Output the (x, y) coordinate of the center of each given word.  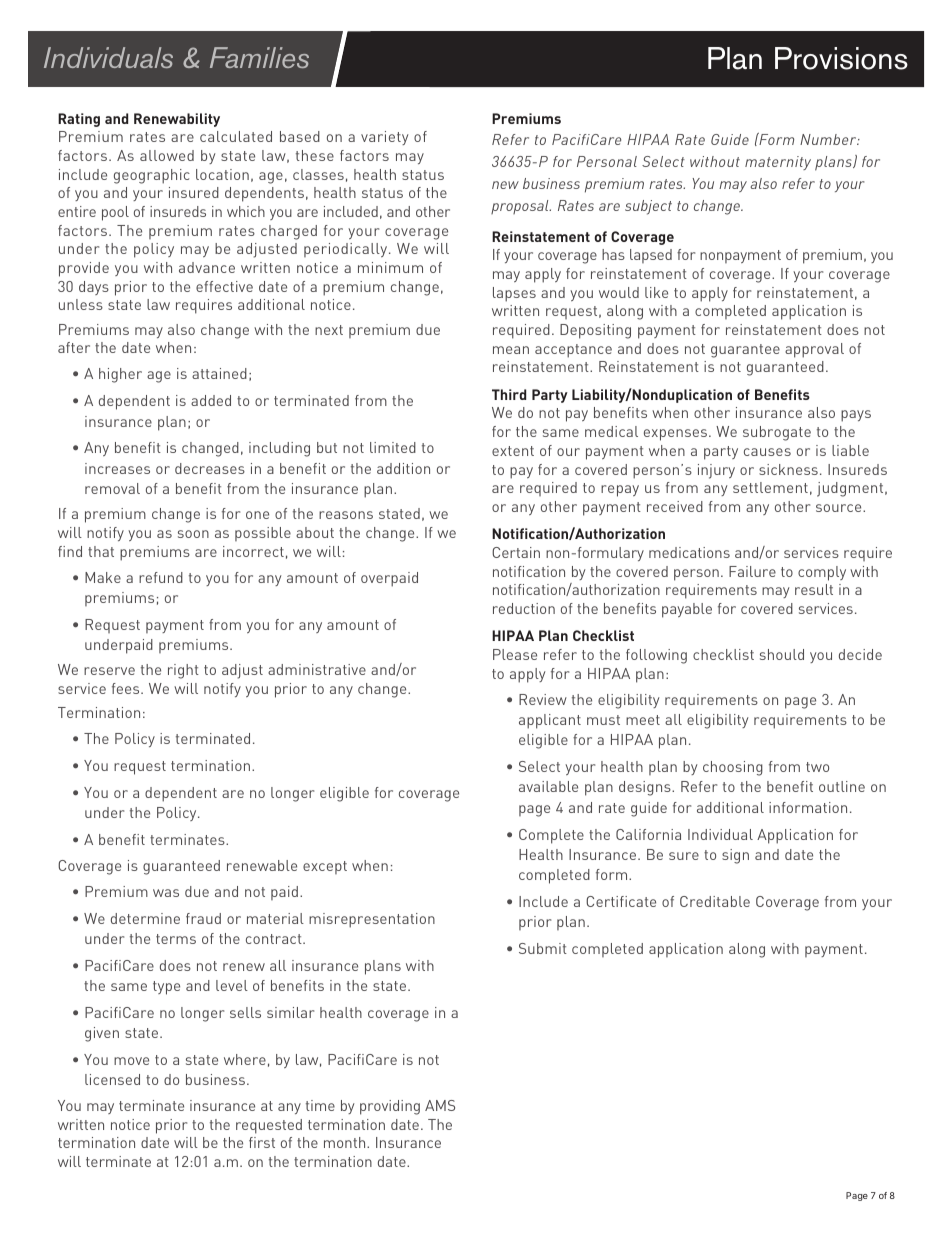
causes (767, 452)
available (548, 786)
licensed (112, 1079)
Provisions (841, 58)
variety (384, 138)
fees (127, 688)
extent (513, 451)
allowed (167, 155)
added (211, 400)
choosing (733, 768)
